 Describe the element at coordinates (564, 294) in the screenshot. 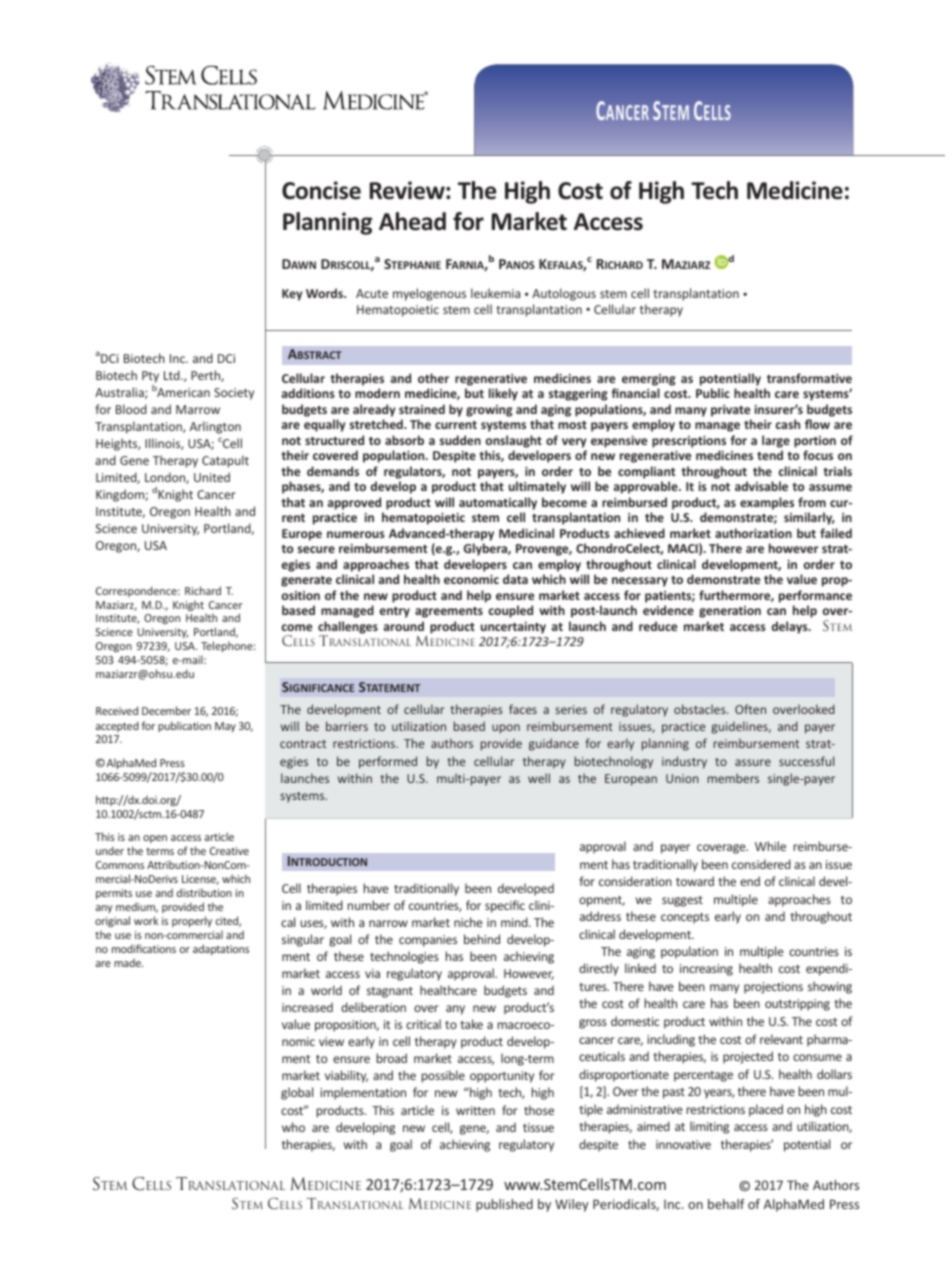

I see `Autologous` at that location.
